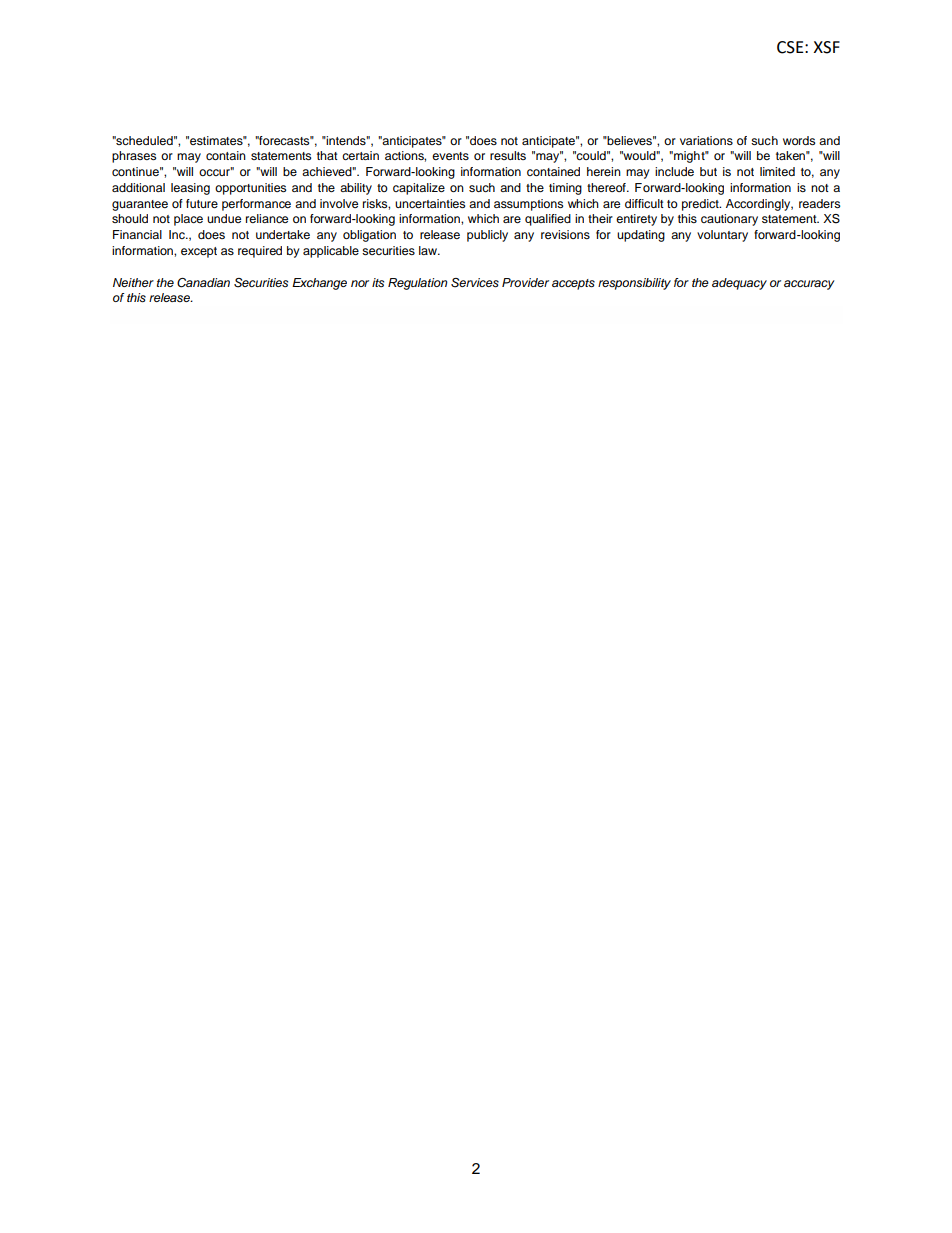 The width and height of the document is (952, 1233). I want to click on undue, so click(224, 218).
